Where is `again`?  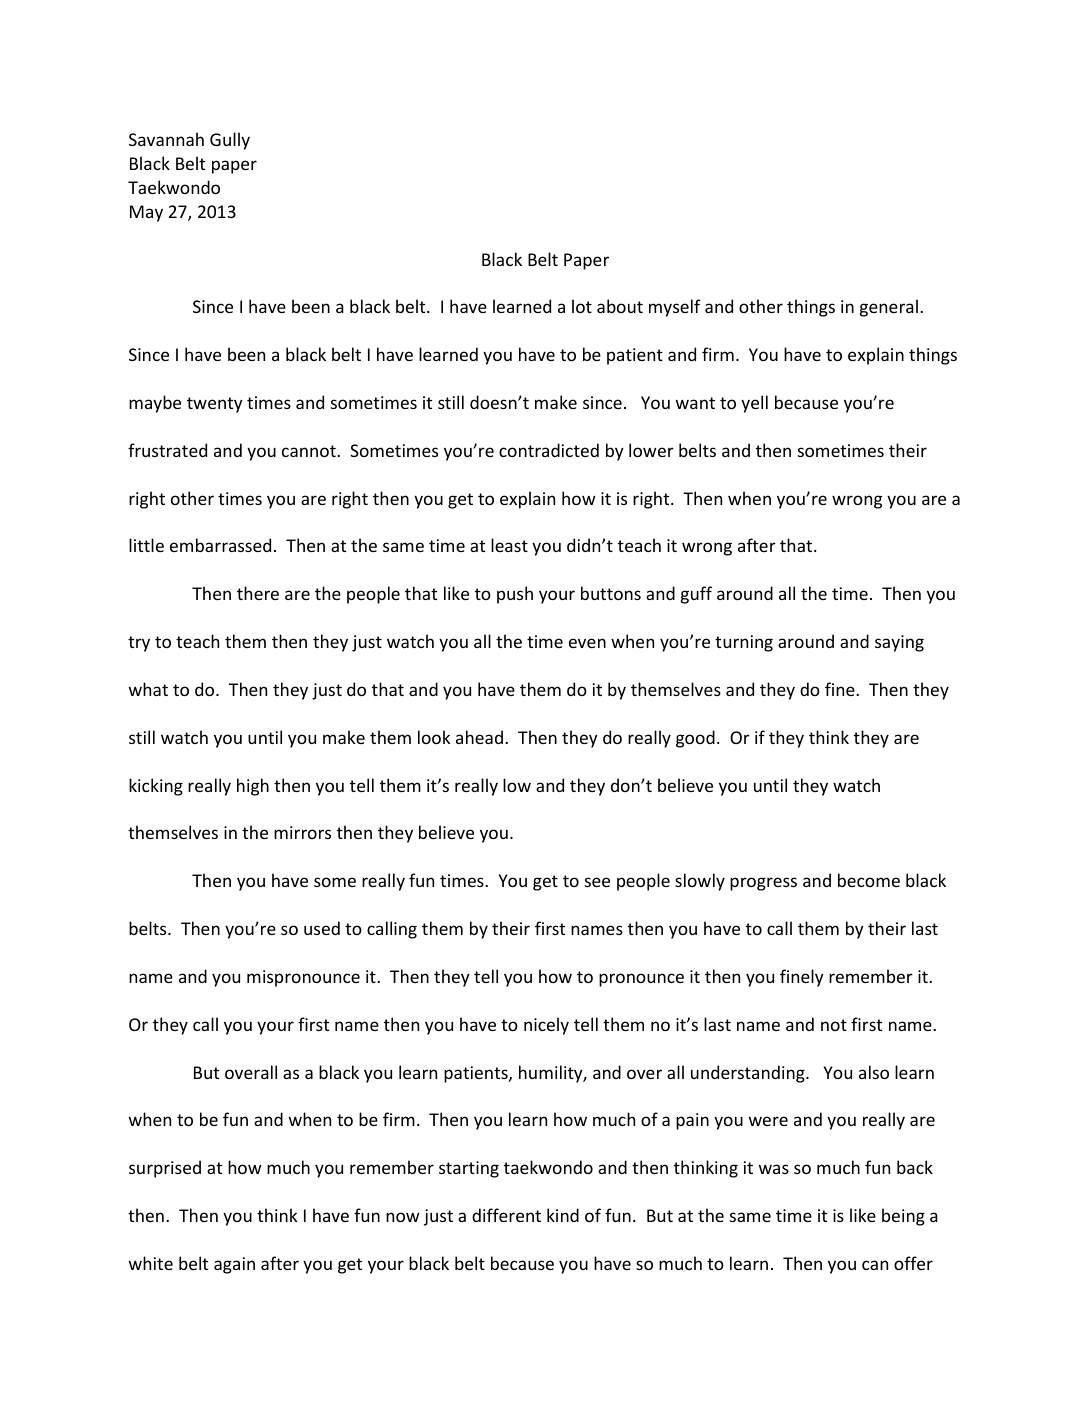 again is located at coordinates (234, 1265).
